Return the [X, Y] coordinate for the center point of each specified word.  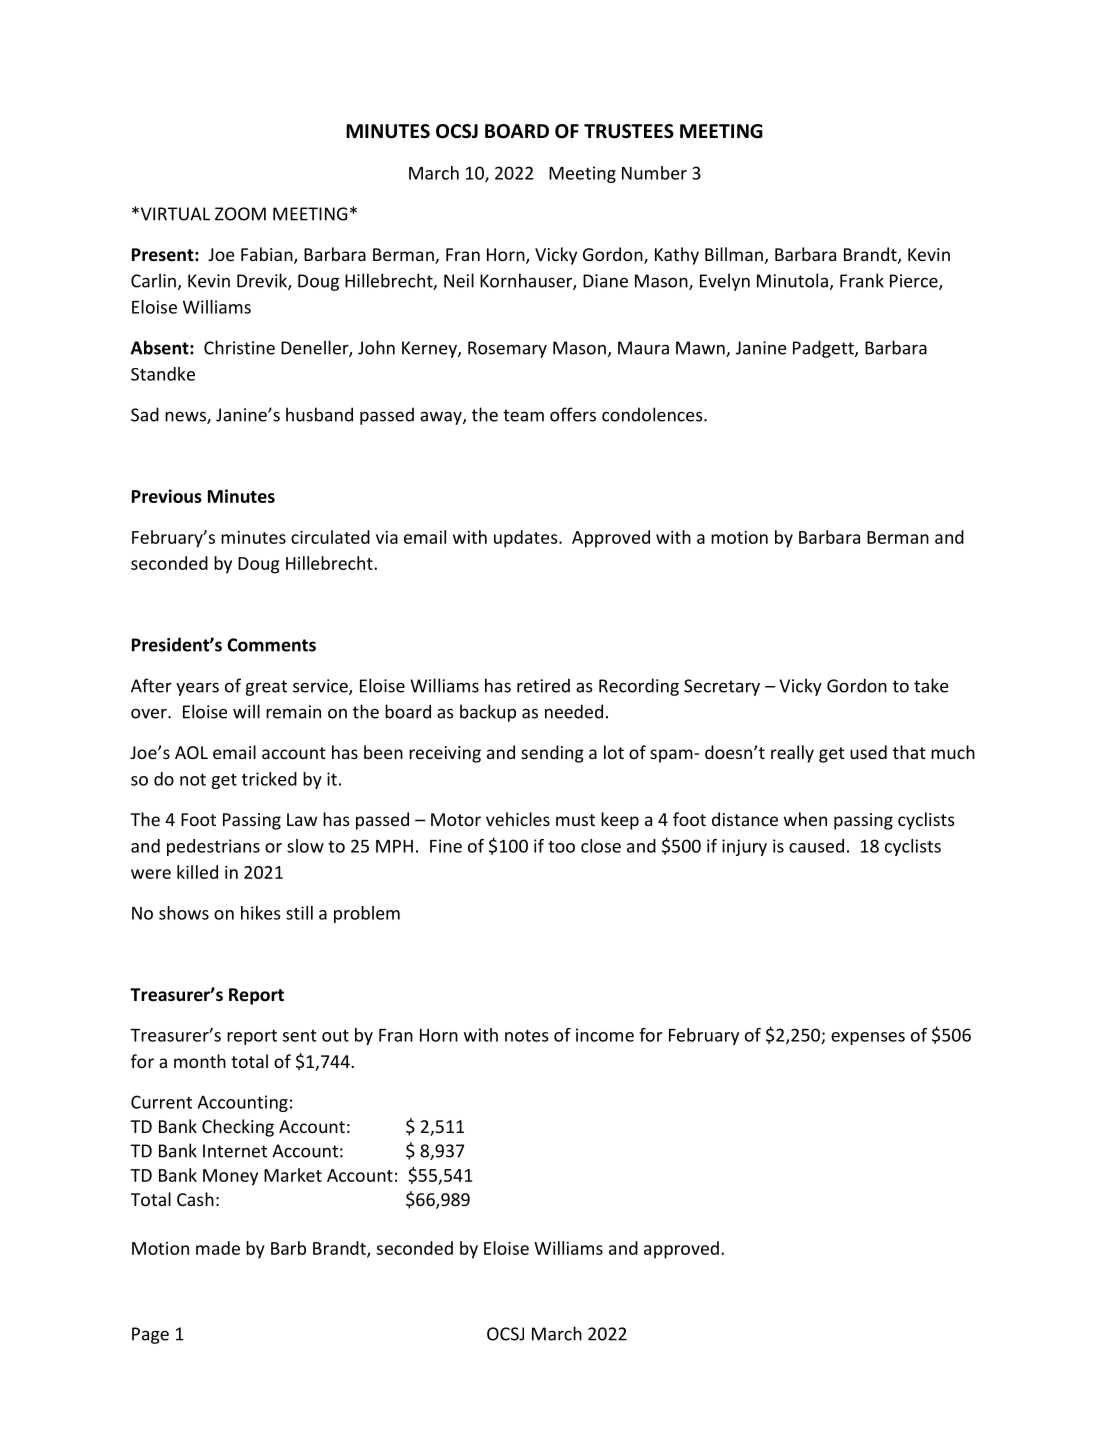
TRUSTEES [629, 131]
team [523, 415]
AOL [191, 752]
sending [552, 754]
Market [293, 1175]
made [218, 1248]
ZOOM [240, 214]
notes [526, 1036]
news [186, 418]
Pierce [915, 282]
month [200, 1061]
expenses [868, 1038]
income [605, 1035]
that [909, 752]
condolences [653, 414]
